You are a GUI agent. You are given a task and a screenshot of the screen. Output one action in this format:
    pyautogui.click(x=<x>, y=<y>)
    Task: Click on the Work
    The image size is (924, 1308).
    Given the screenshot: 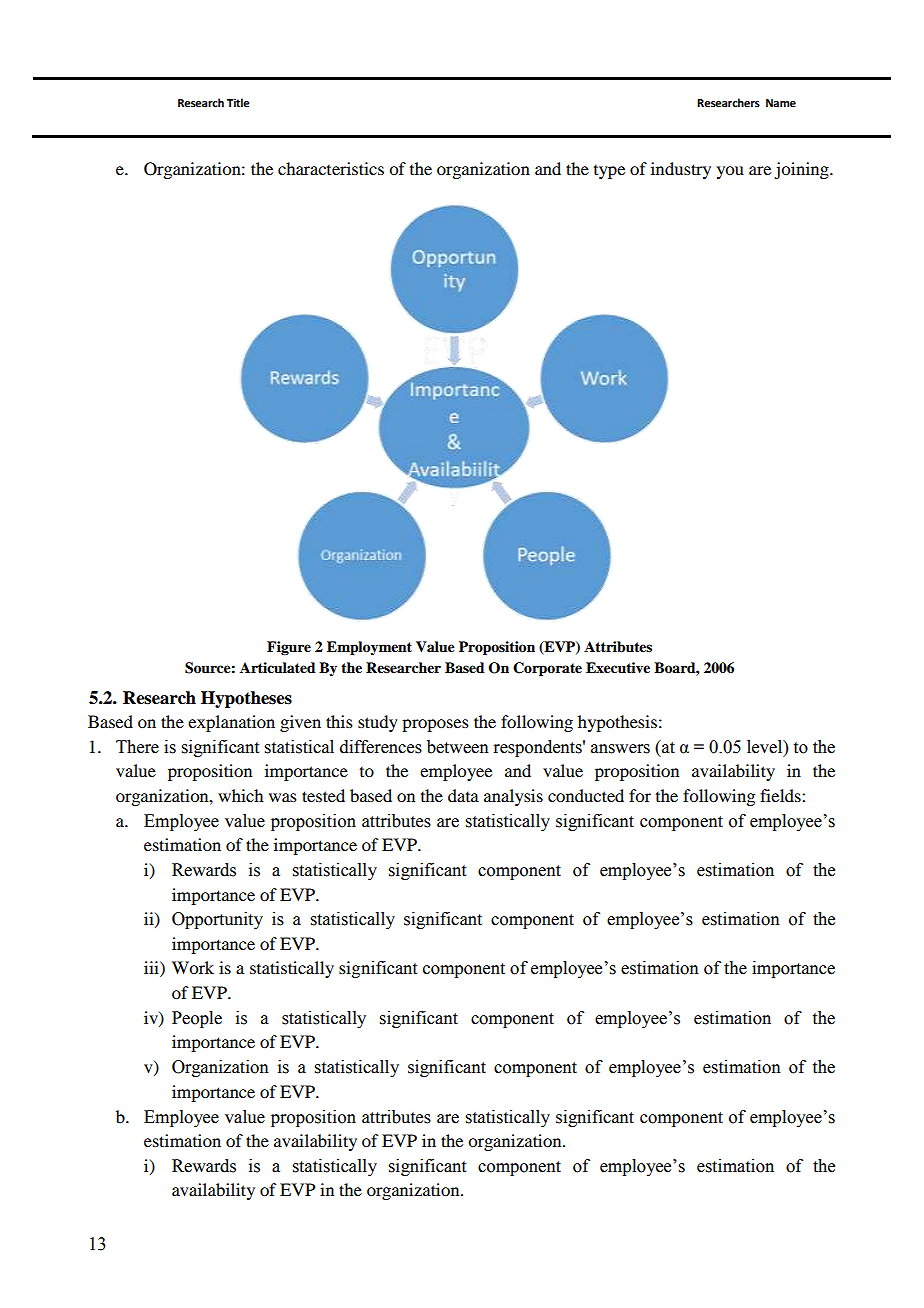 What is the action you would take?
    pyautogui.click(x=193, y=967)
